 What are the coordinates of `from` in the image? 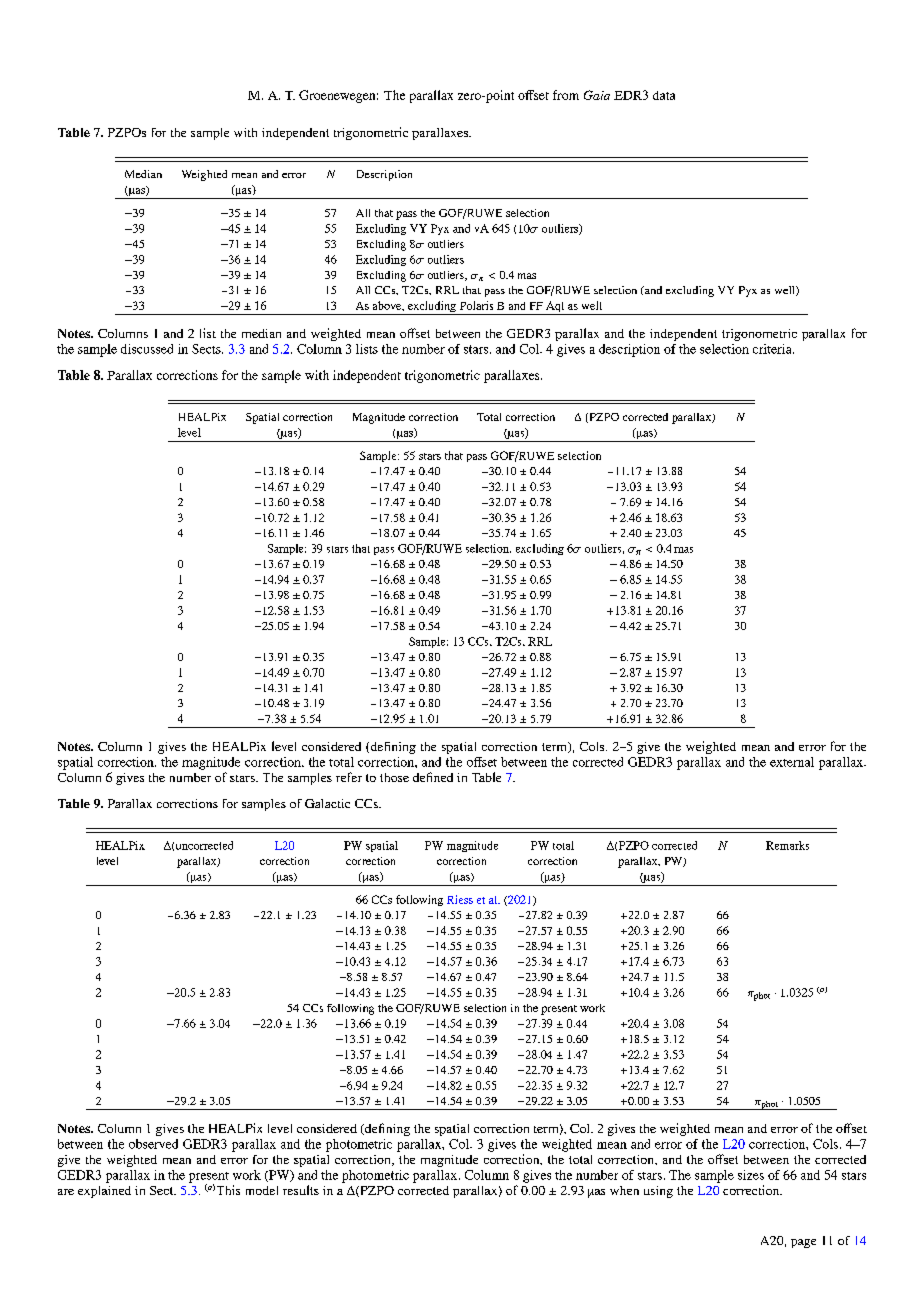 It's located at (566, 95).
